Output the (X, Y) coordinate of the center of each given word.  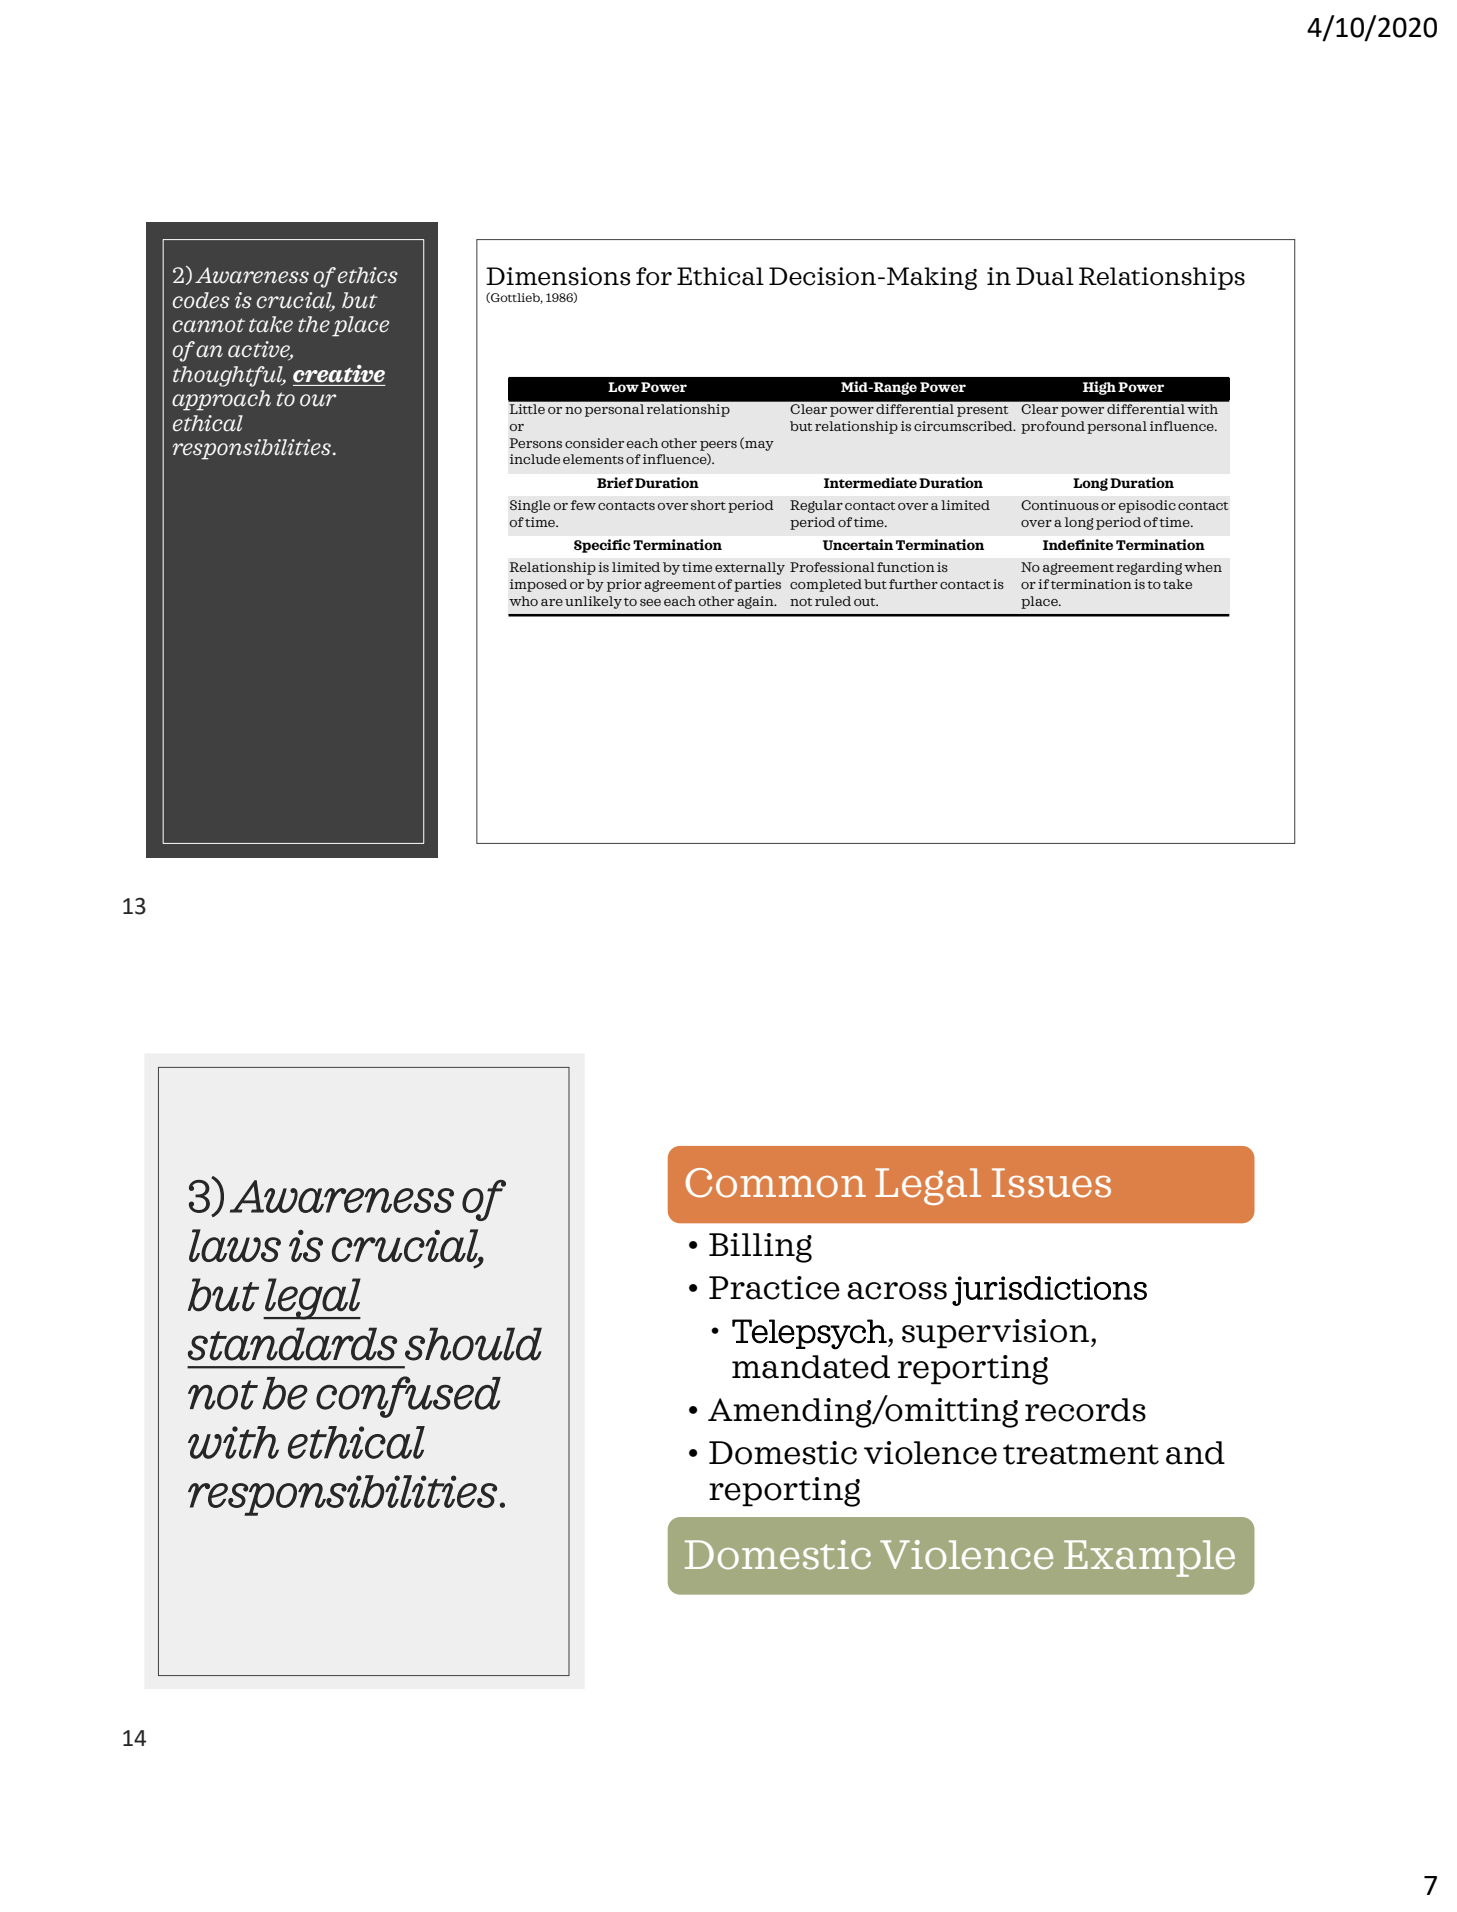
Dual (1045, 276)
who (523, 601)
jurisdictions (1049, 1291)
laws (235, 1245)
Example (1149, 1558)
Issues (1051, 1183)
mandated (811, 1367)
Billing (760, 1248)
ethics (368, 275)
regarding (1149, 568)
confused (408, 1397)
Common (776, 1183)
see (650, 602)
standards (292, 1344)
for (654, 276)
